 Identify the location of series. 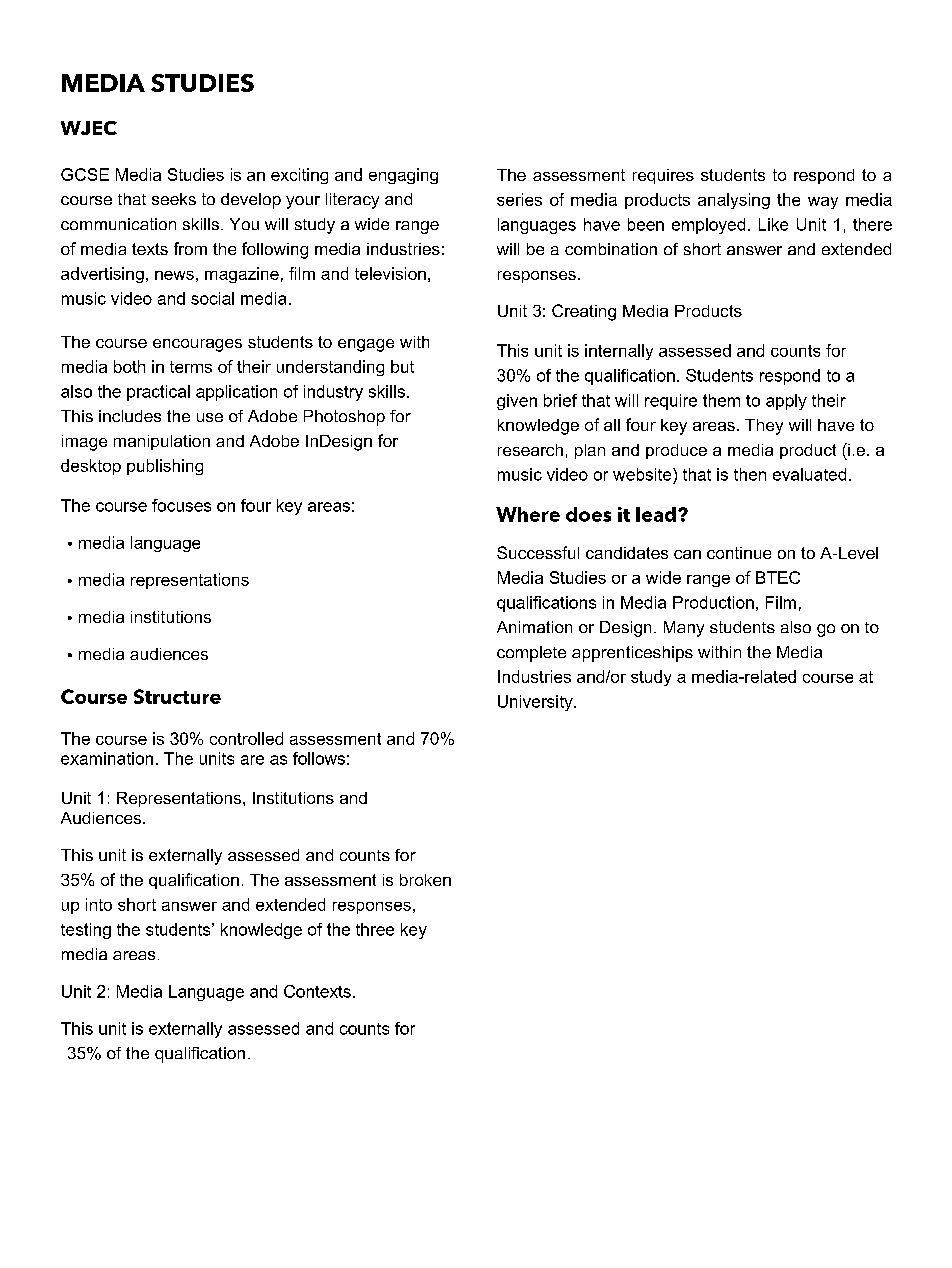
(519, 199).
